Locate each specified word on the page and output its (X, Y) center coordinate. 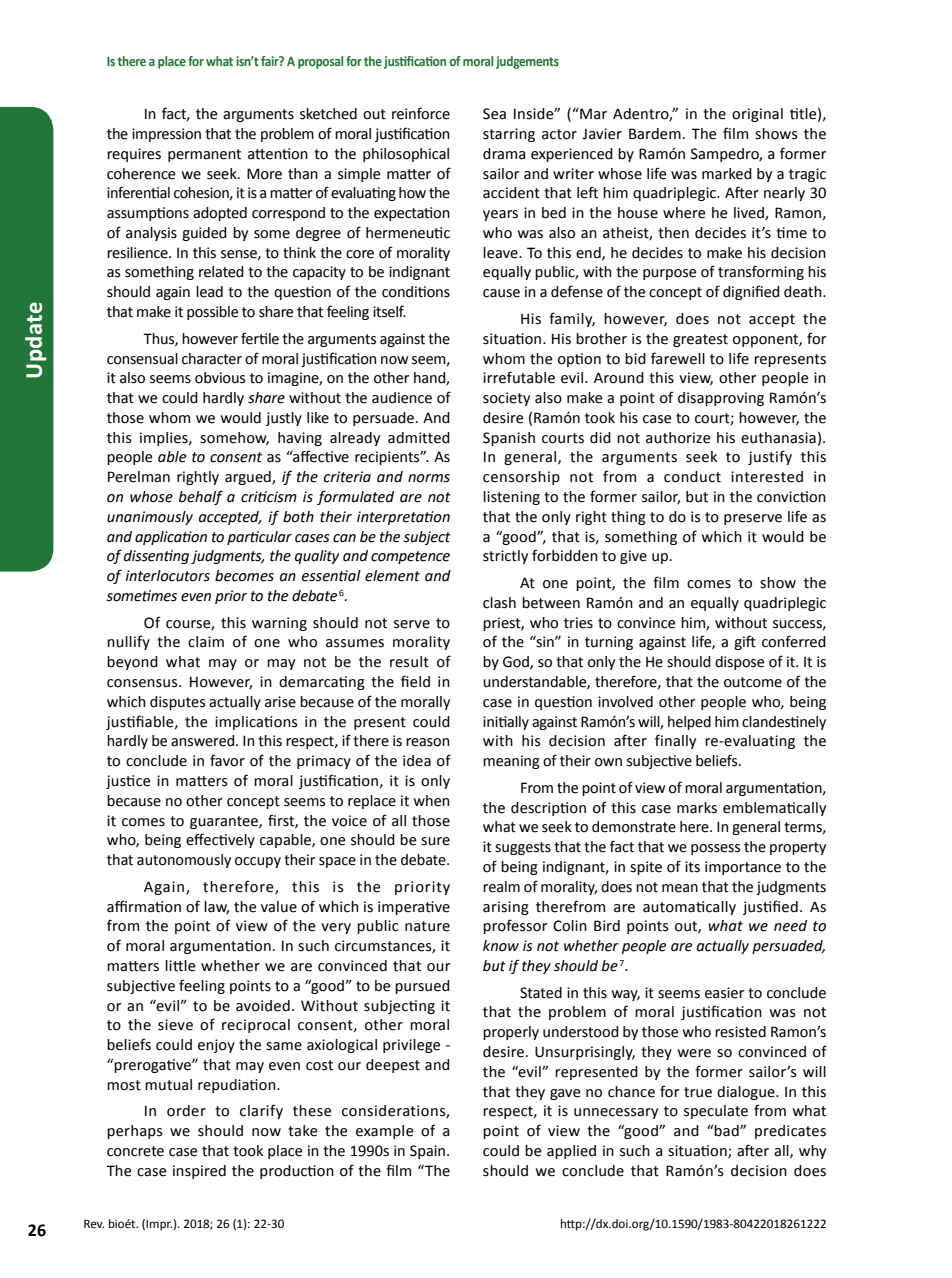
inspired (199, 1172)
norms (429, 478)
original (757, 115)
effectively (220, 840)
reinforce (421, 113)
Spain (429, 1152)
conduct (692, 477)
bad (727, 1131)
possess (715, 849)
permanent (204, 155)
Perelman (139, 477)
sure (435, 841)
